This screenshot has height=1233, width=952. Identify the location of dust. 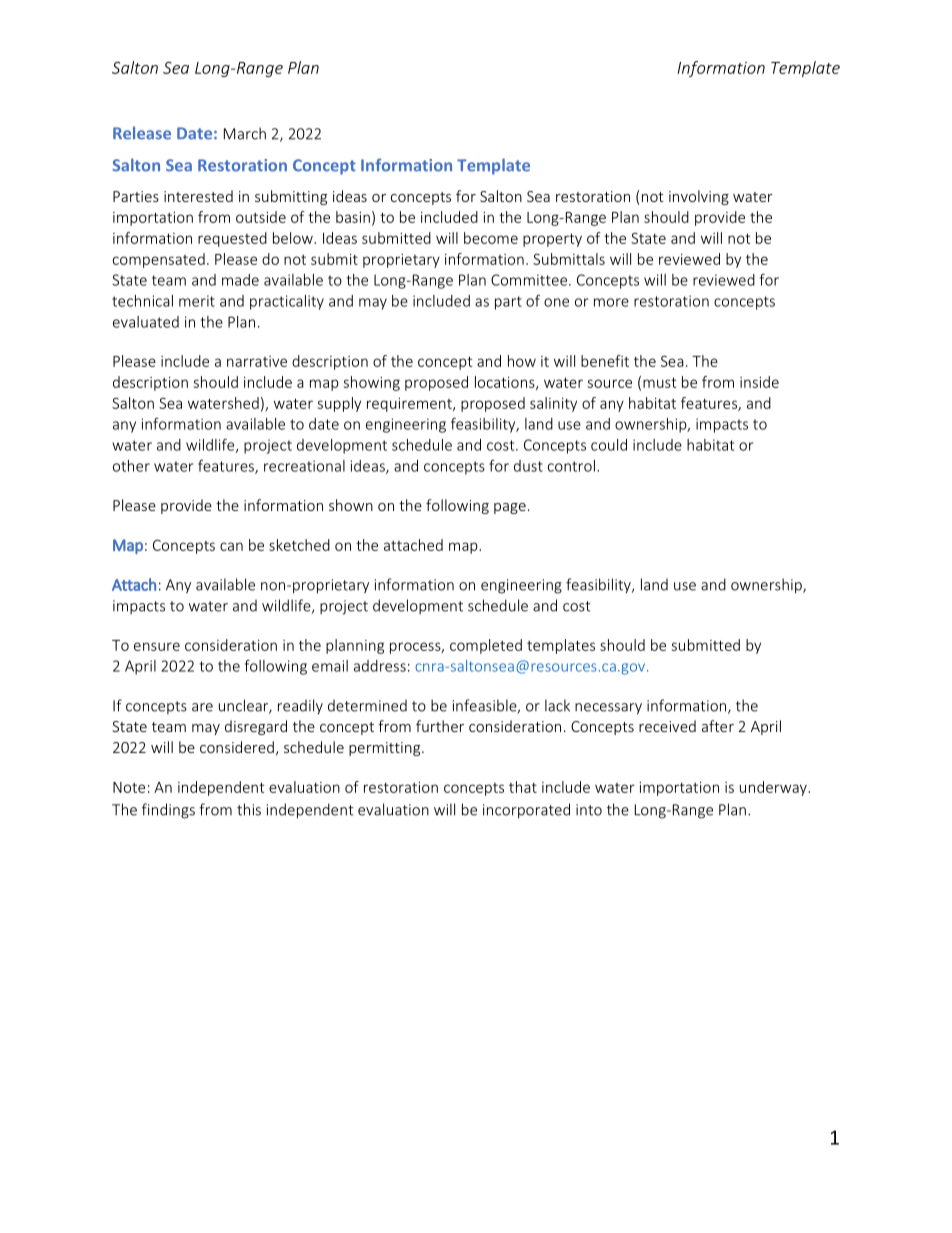
(528, 466).
